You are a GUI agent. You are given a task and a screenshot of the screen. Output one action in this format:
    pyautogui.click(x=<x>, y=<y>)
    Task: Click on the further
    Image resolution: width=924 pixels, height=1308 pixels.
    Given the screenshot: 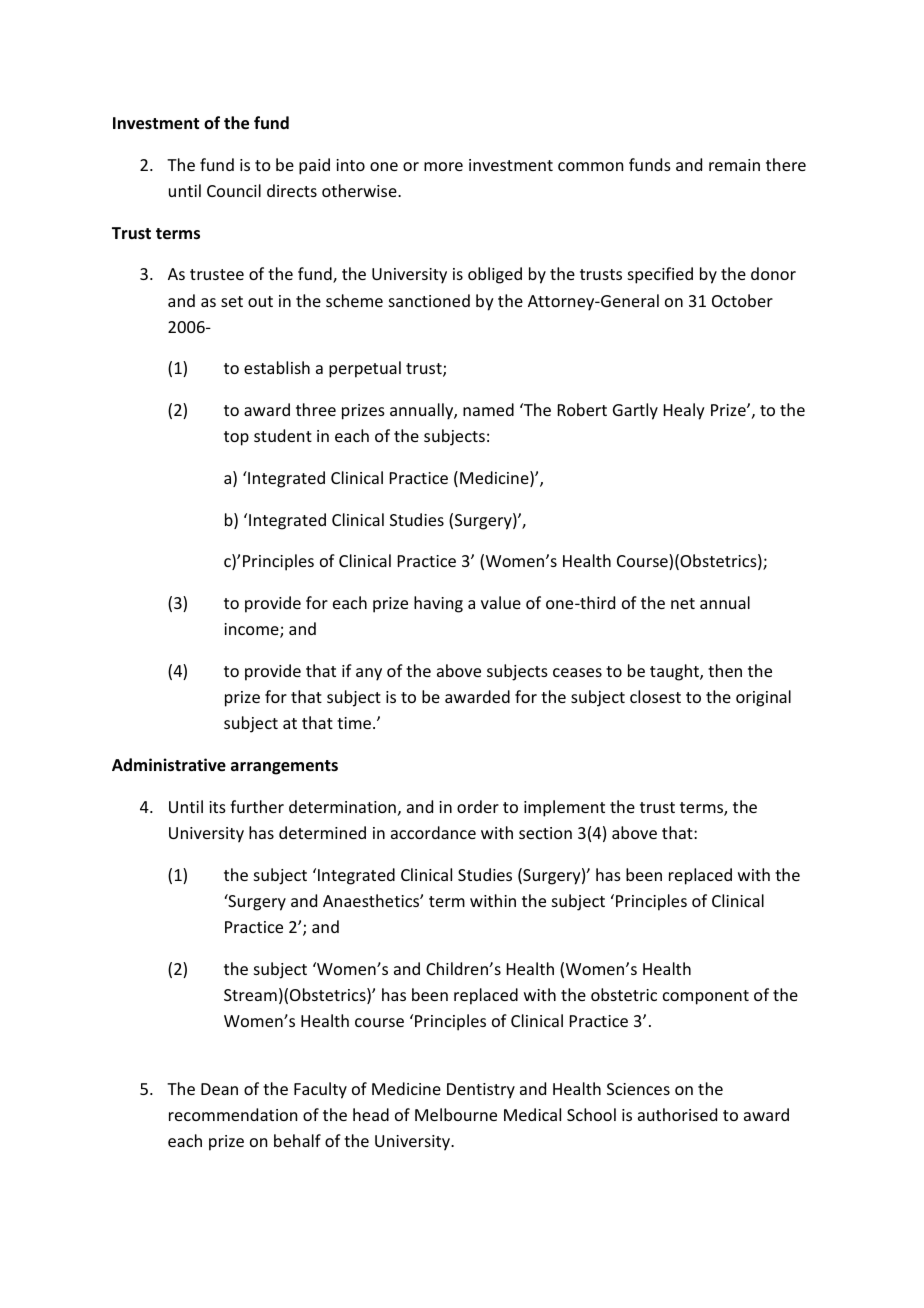 What is the action you would take?
    pyautogui.click(x=257, y=806)
